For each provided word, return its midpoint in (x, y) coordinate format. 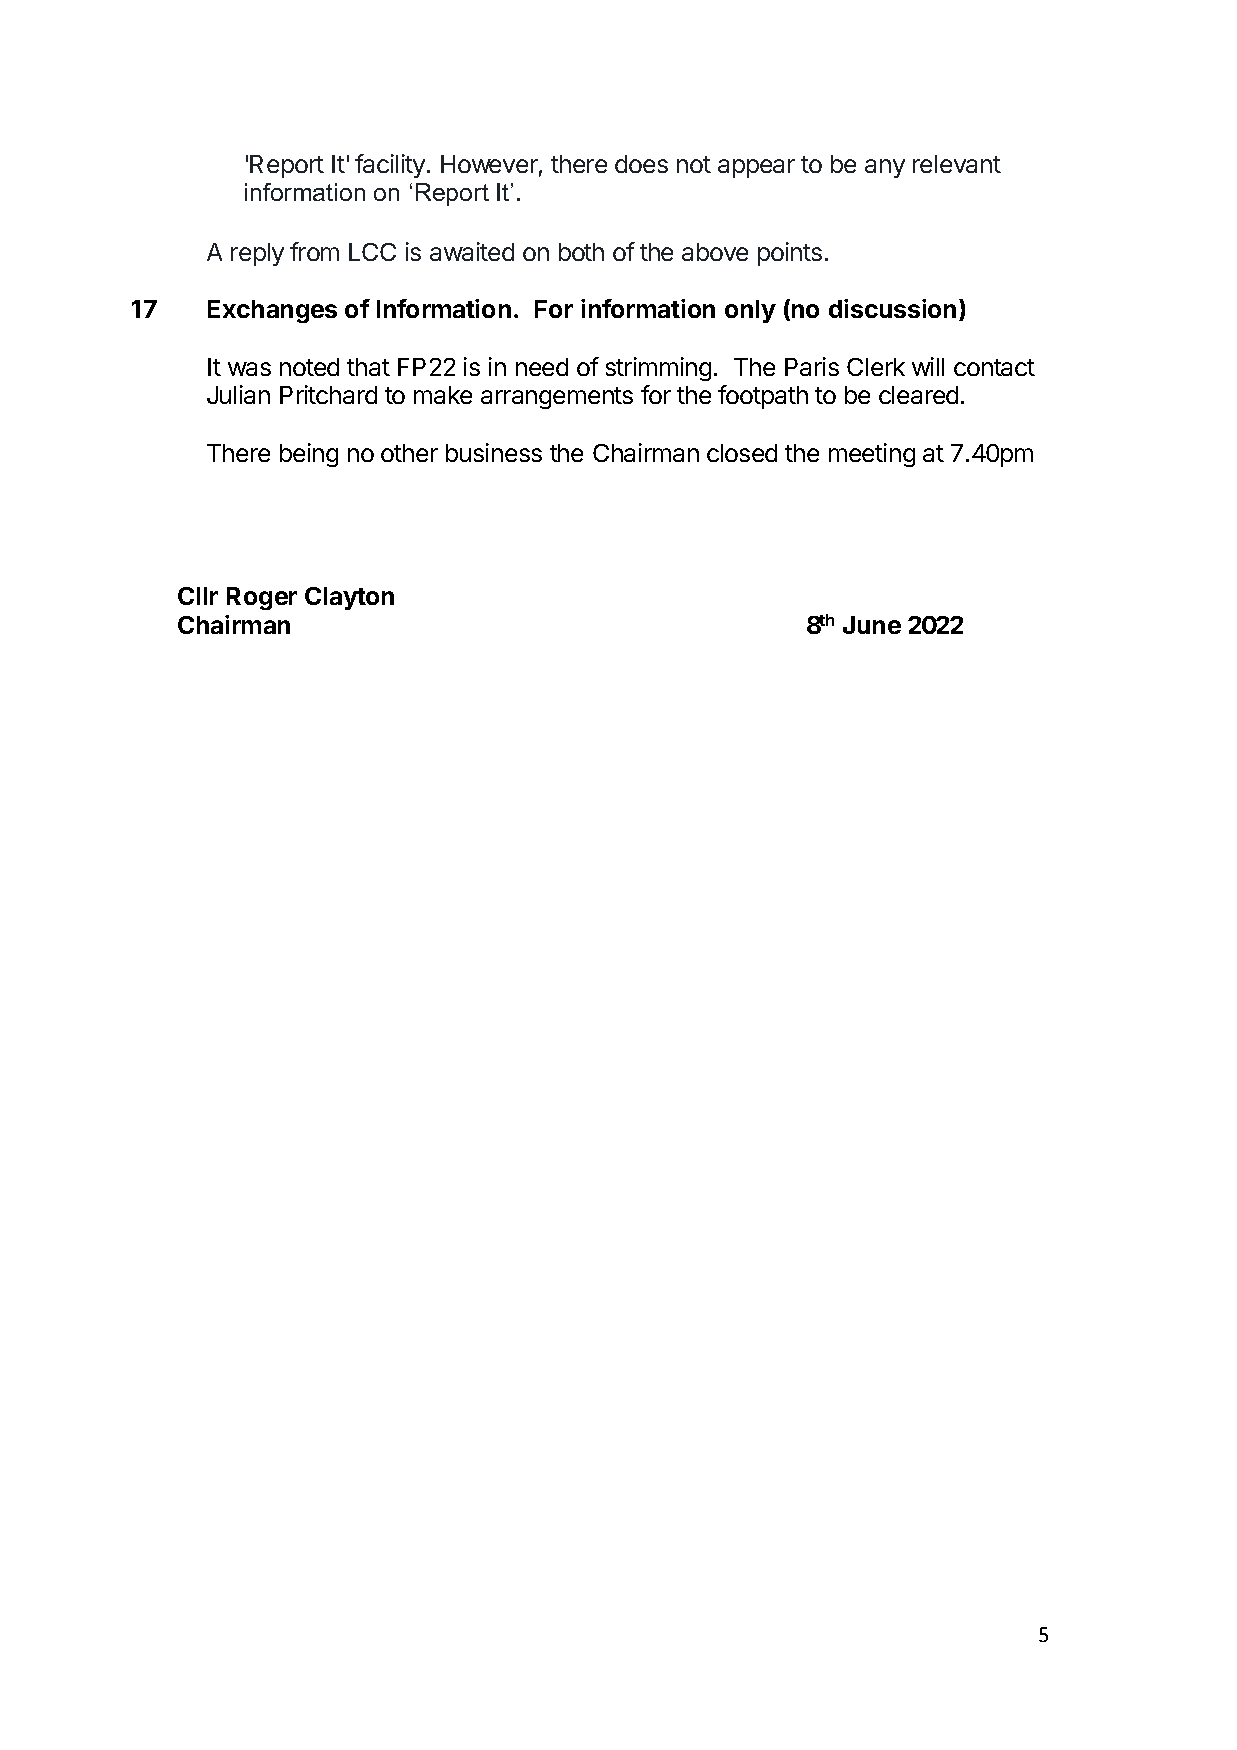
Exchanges (272, 311)
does (641, 164)
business (494, 452)
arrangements (557, 398)
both (581, 252)
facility (390, 166)
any (885, 168)
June (872, 625)
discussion (892, 308)
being (309, 455)
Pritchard (328, 394)
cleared (918, 395)
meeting (872, 455)
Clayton (349, 598)
